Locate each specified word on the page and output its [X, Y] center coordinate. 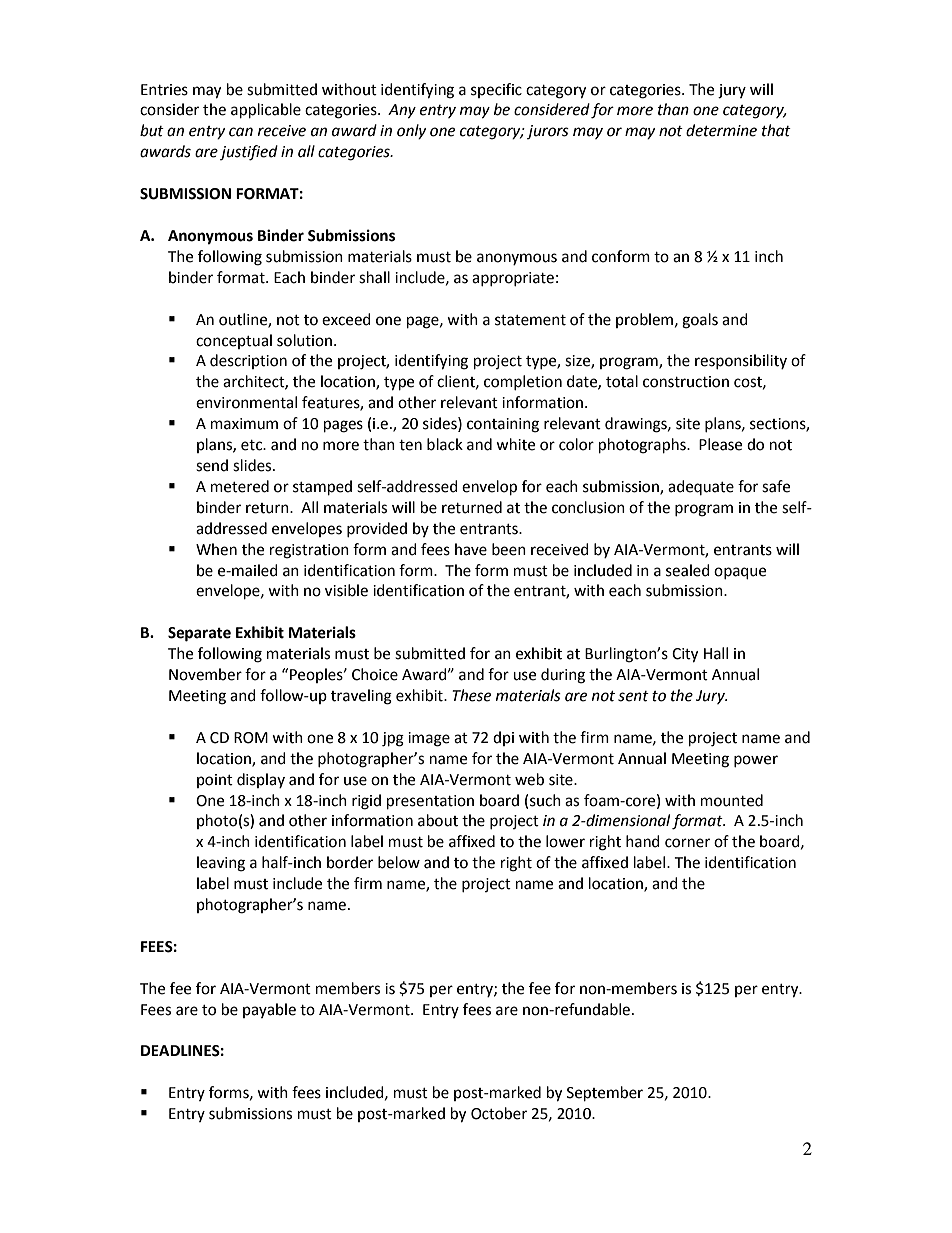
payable [269, 1010]
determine [721, 130]
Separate [199, 634]
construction [686, 382]
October [499, 1113]
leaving [221, 864]
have [471, 549]
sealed [688, 570]
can [241, 132]
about [438, 820]
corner [687, 843]
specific [496, 90]
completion [523, 382]
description [248, 361]
